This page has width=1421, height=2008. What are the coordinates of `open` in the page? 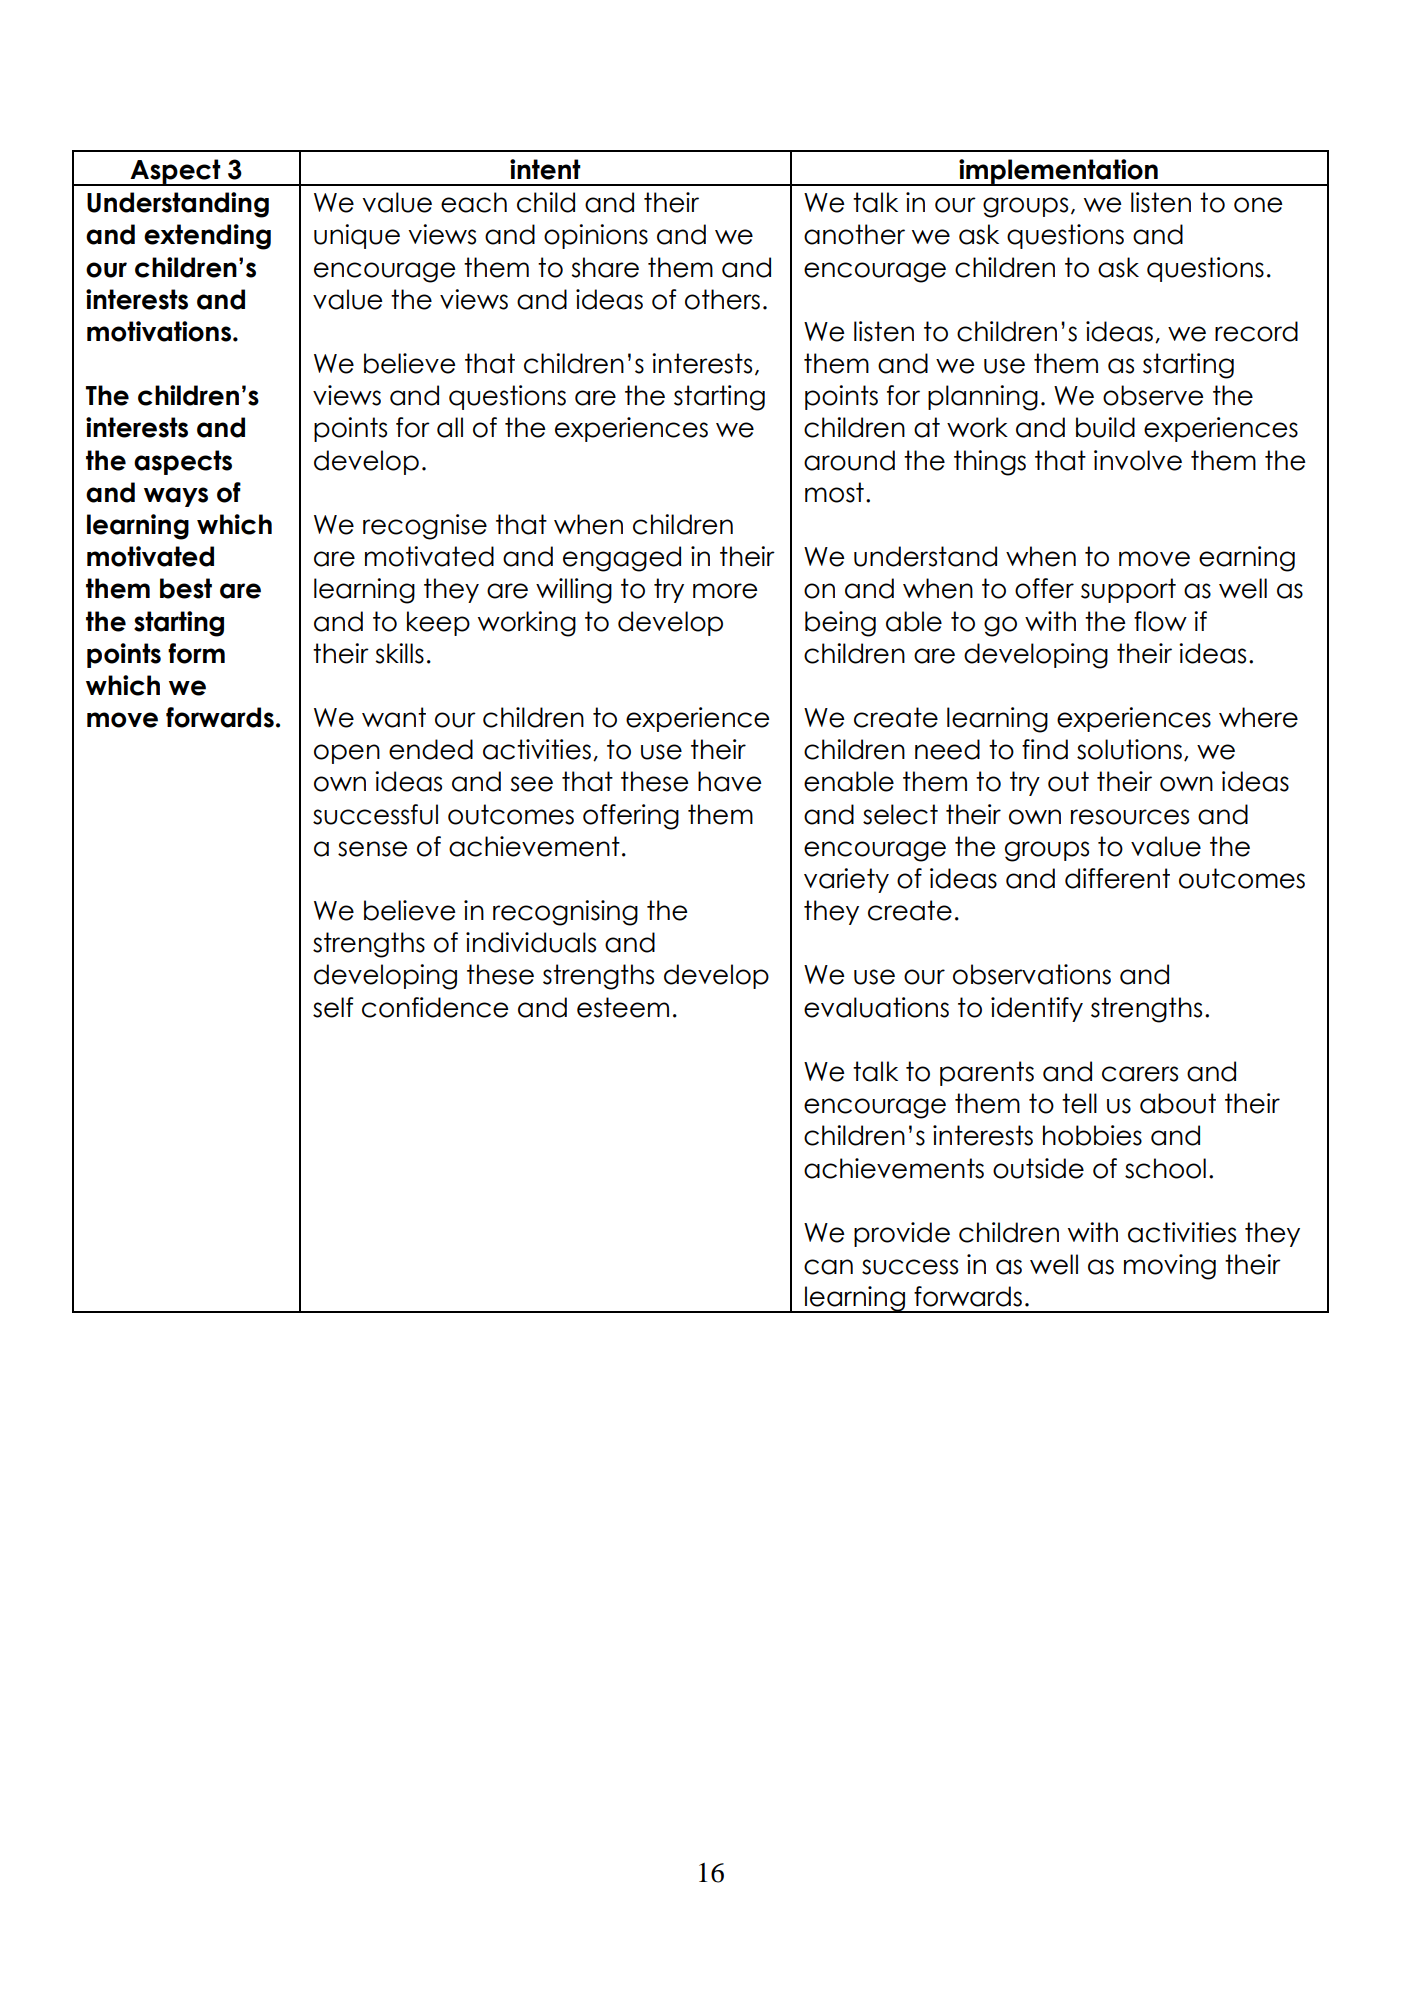 It's located at (347, 754).
